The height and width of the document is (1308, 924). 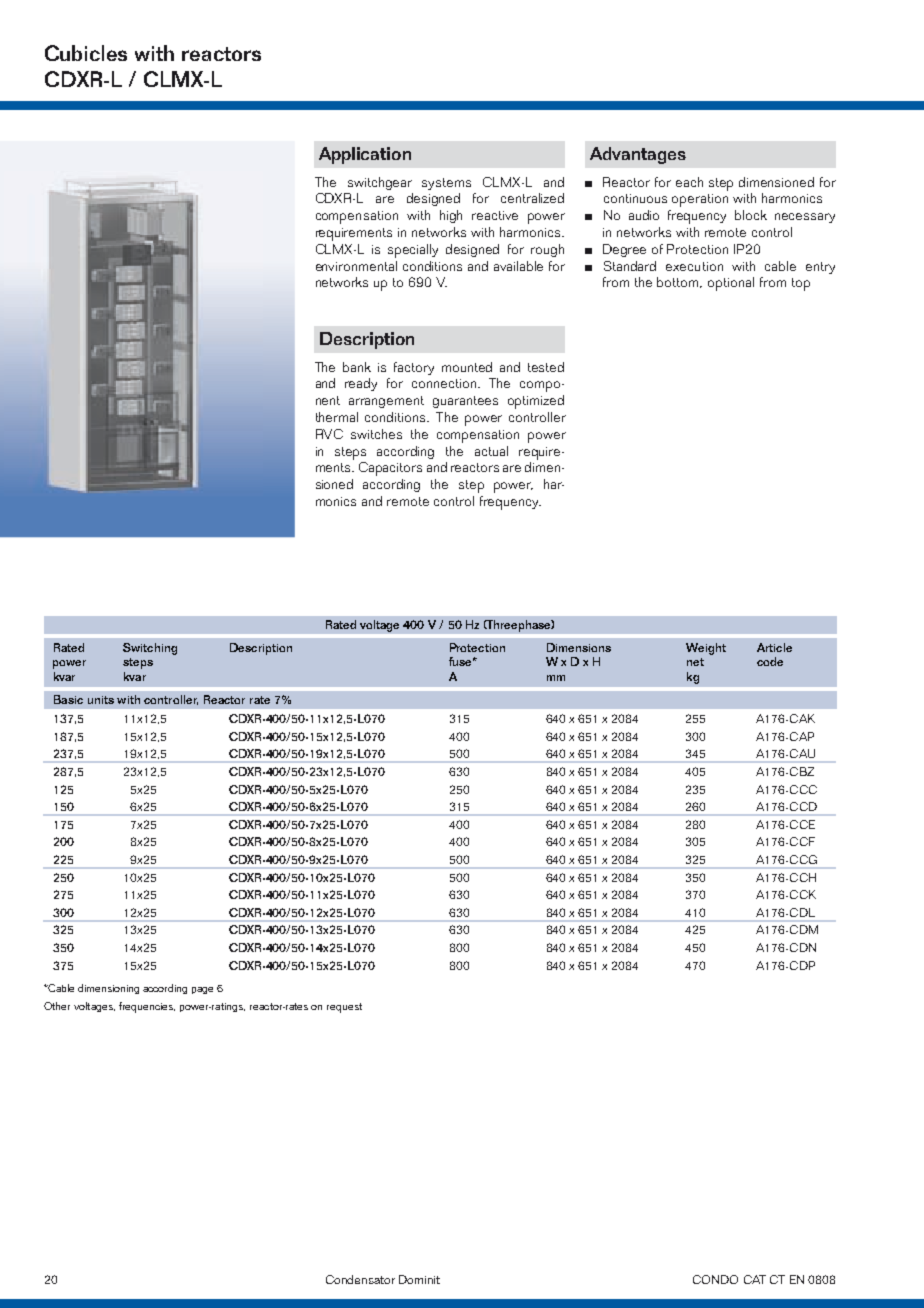 I want to click on Cubicles, so click(x=86, y=53).
